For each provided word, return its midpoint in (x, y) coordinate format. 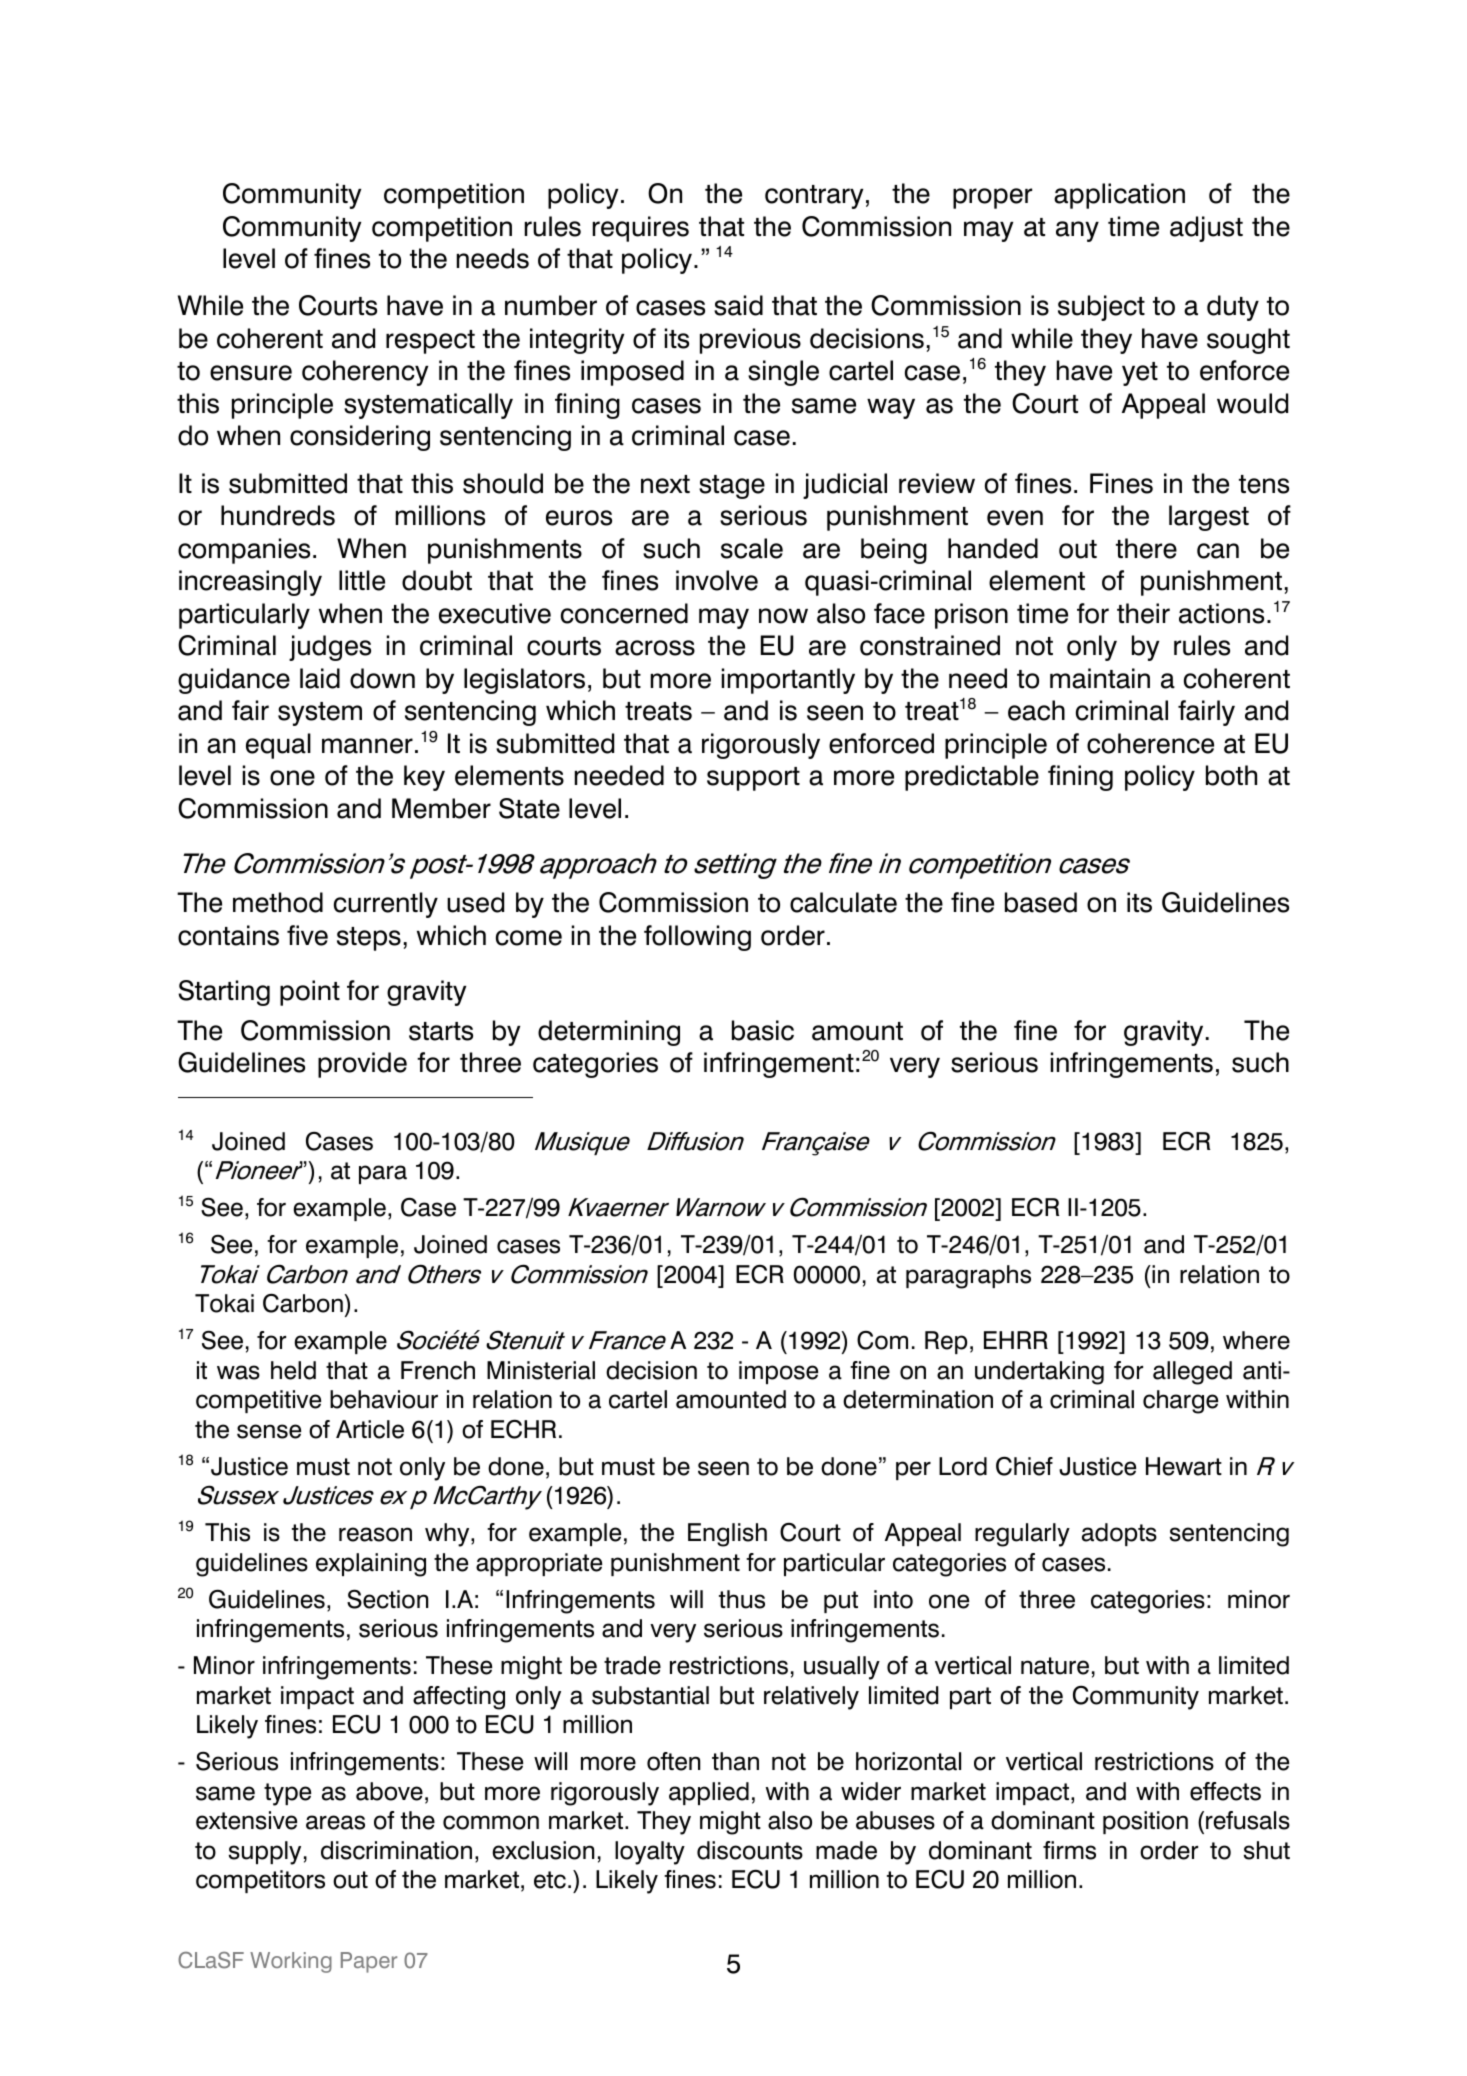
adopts (1119, 1534)
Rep (946, 1342)
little (362, 580)
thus (742, 1599)
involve (717, 580)
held (293, 1370)
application (1119, 196)
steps (369, 939)
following (697, 938)
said (738, 305)
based (1041, 902)
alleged (1192, 1373)
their (1143, 613)
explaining (371, 1565)
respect (430, 342)
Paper (369, 1962)
